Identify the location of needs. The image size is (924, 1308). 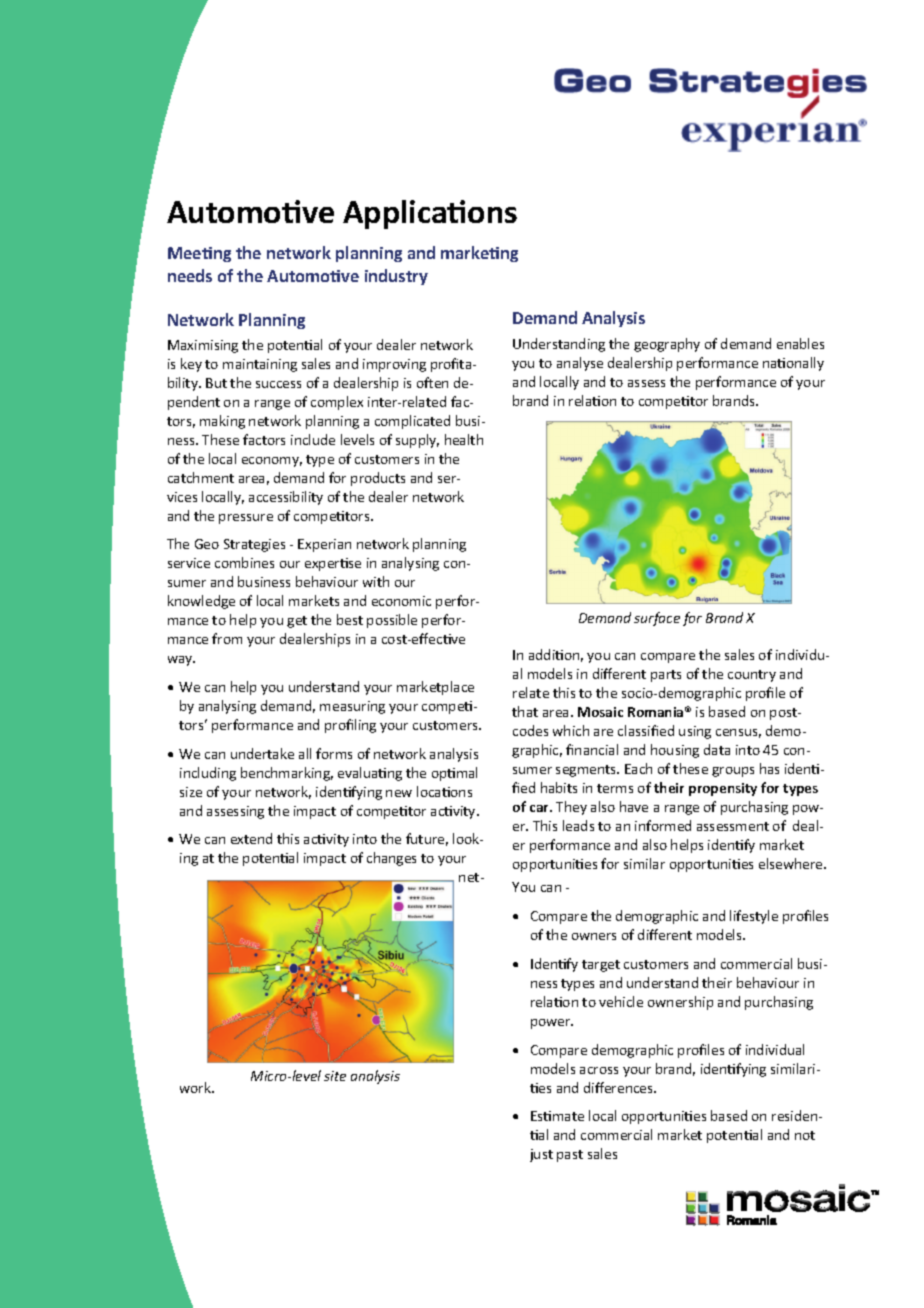
(190, 275).
